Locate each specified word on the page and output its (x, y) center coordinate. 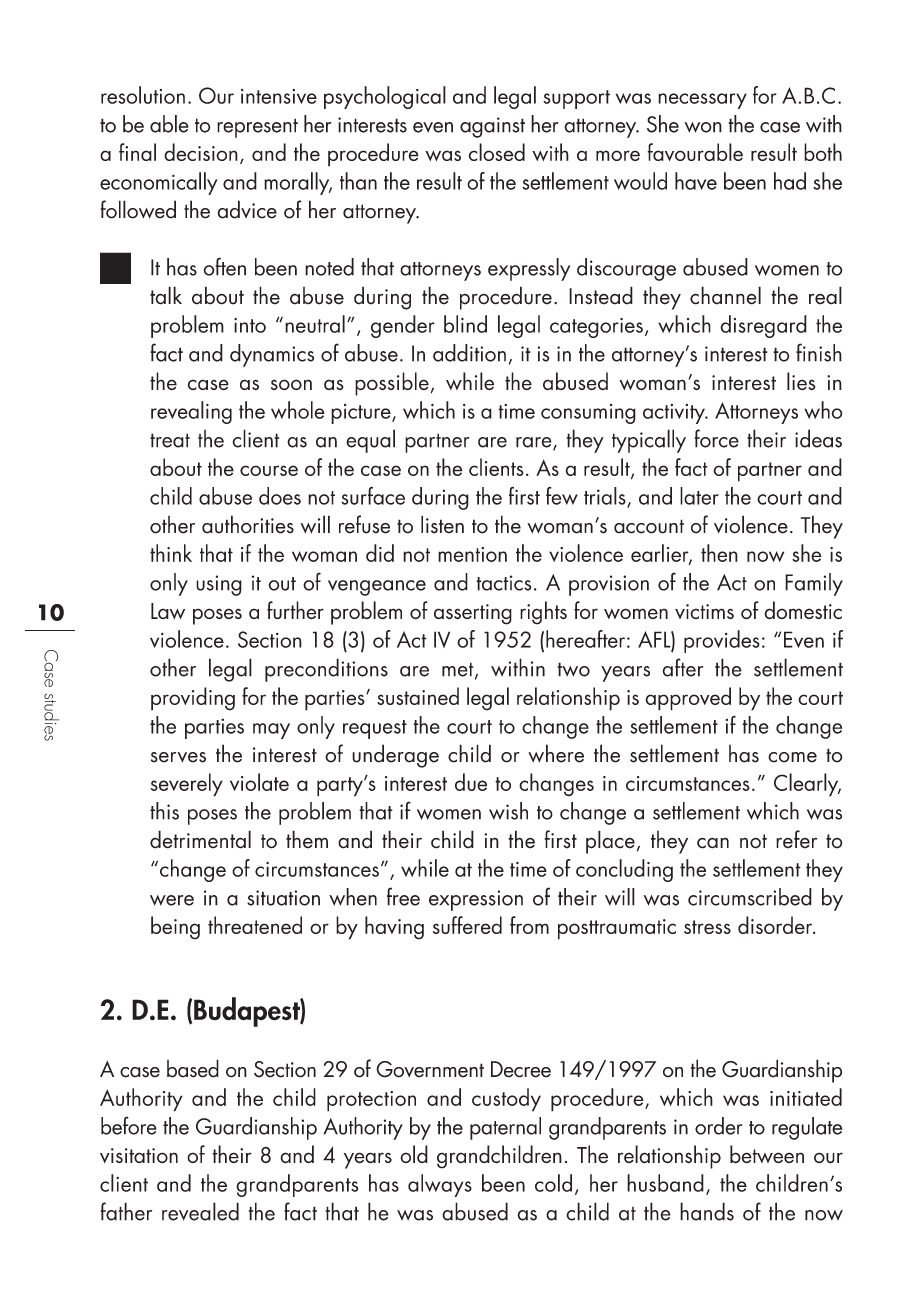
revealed (200, 1211)
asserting (473, 614)
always (440, 1185)
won (703, 127)
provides (722, 641)
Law (168, 611)
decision (201, 152)
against (492, 127)
